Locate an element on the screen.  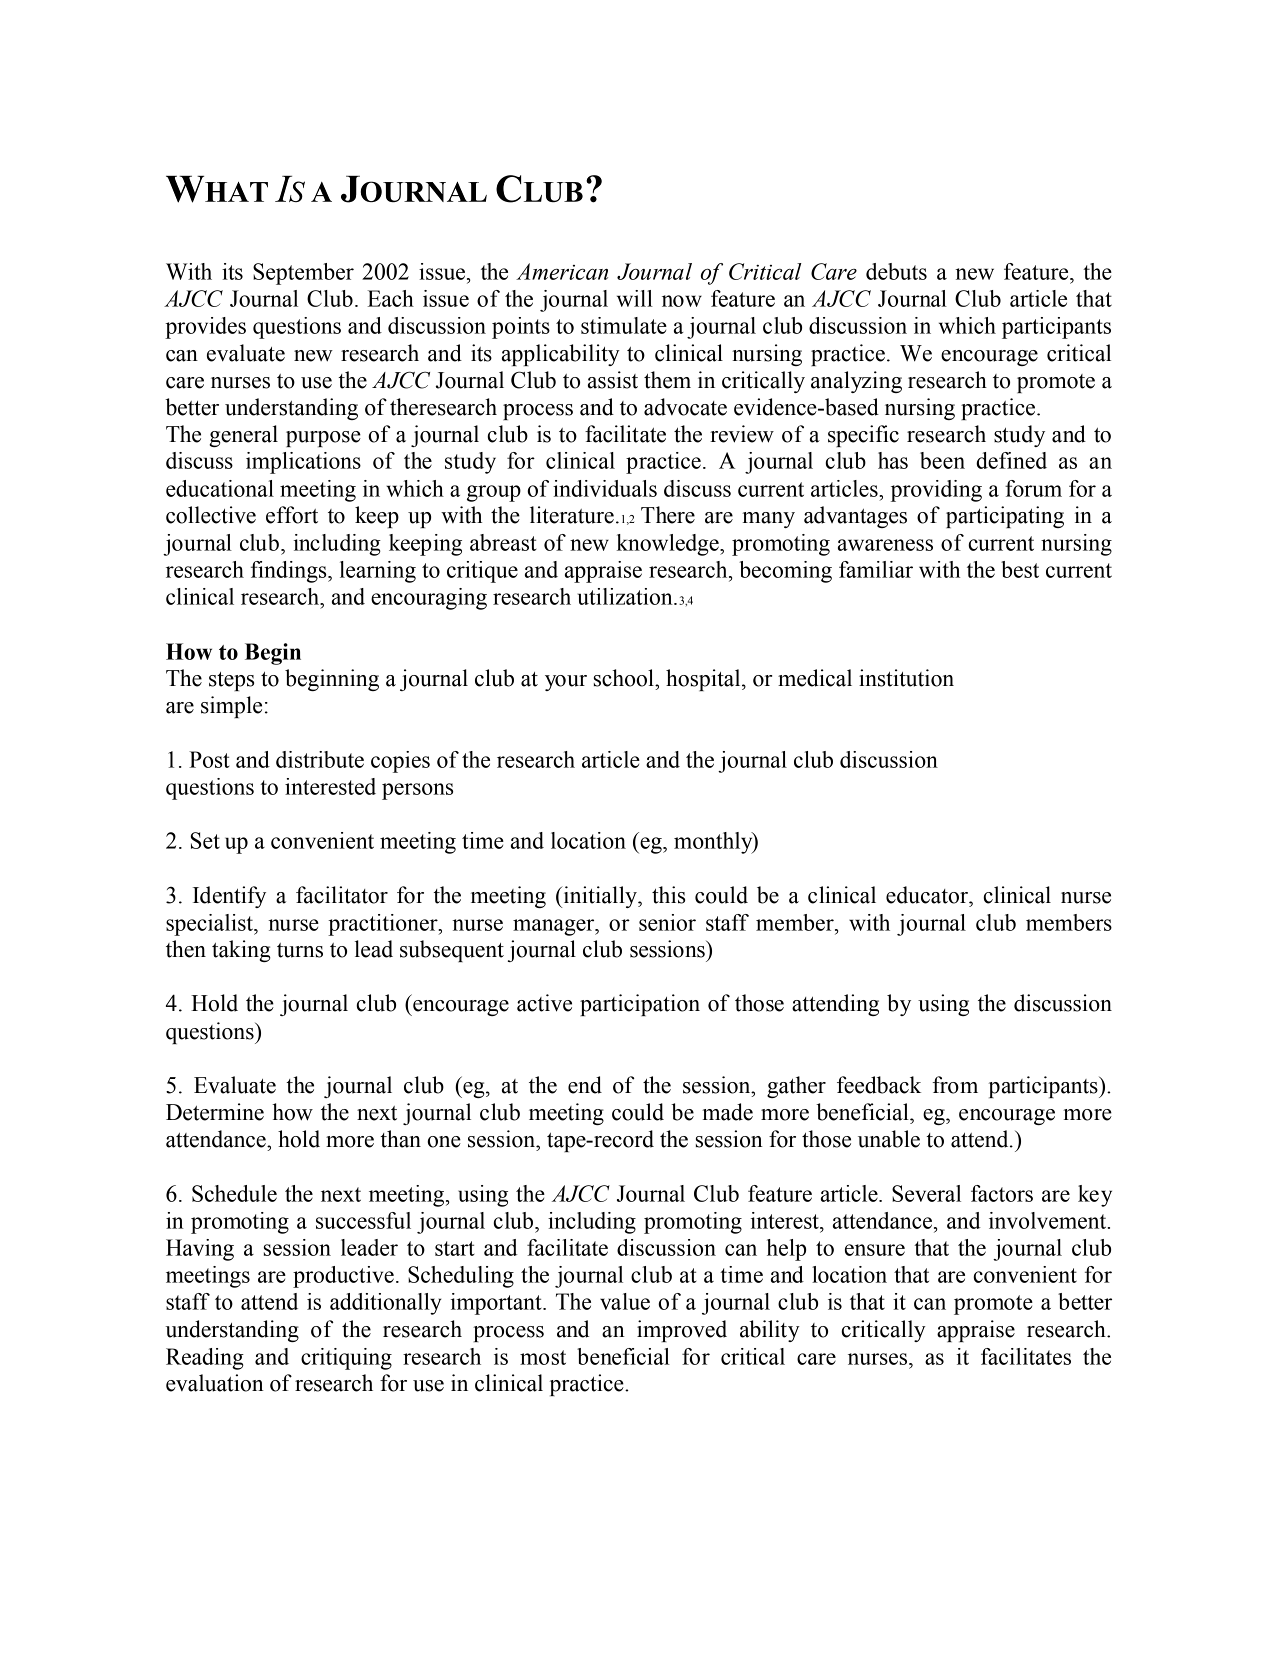
September is located at coordinates (303, 274).
